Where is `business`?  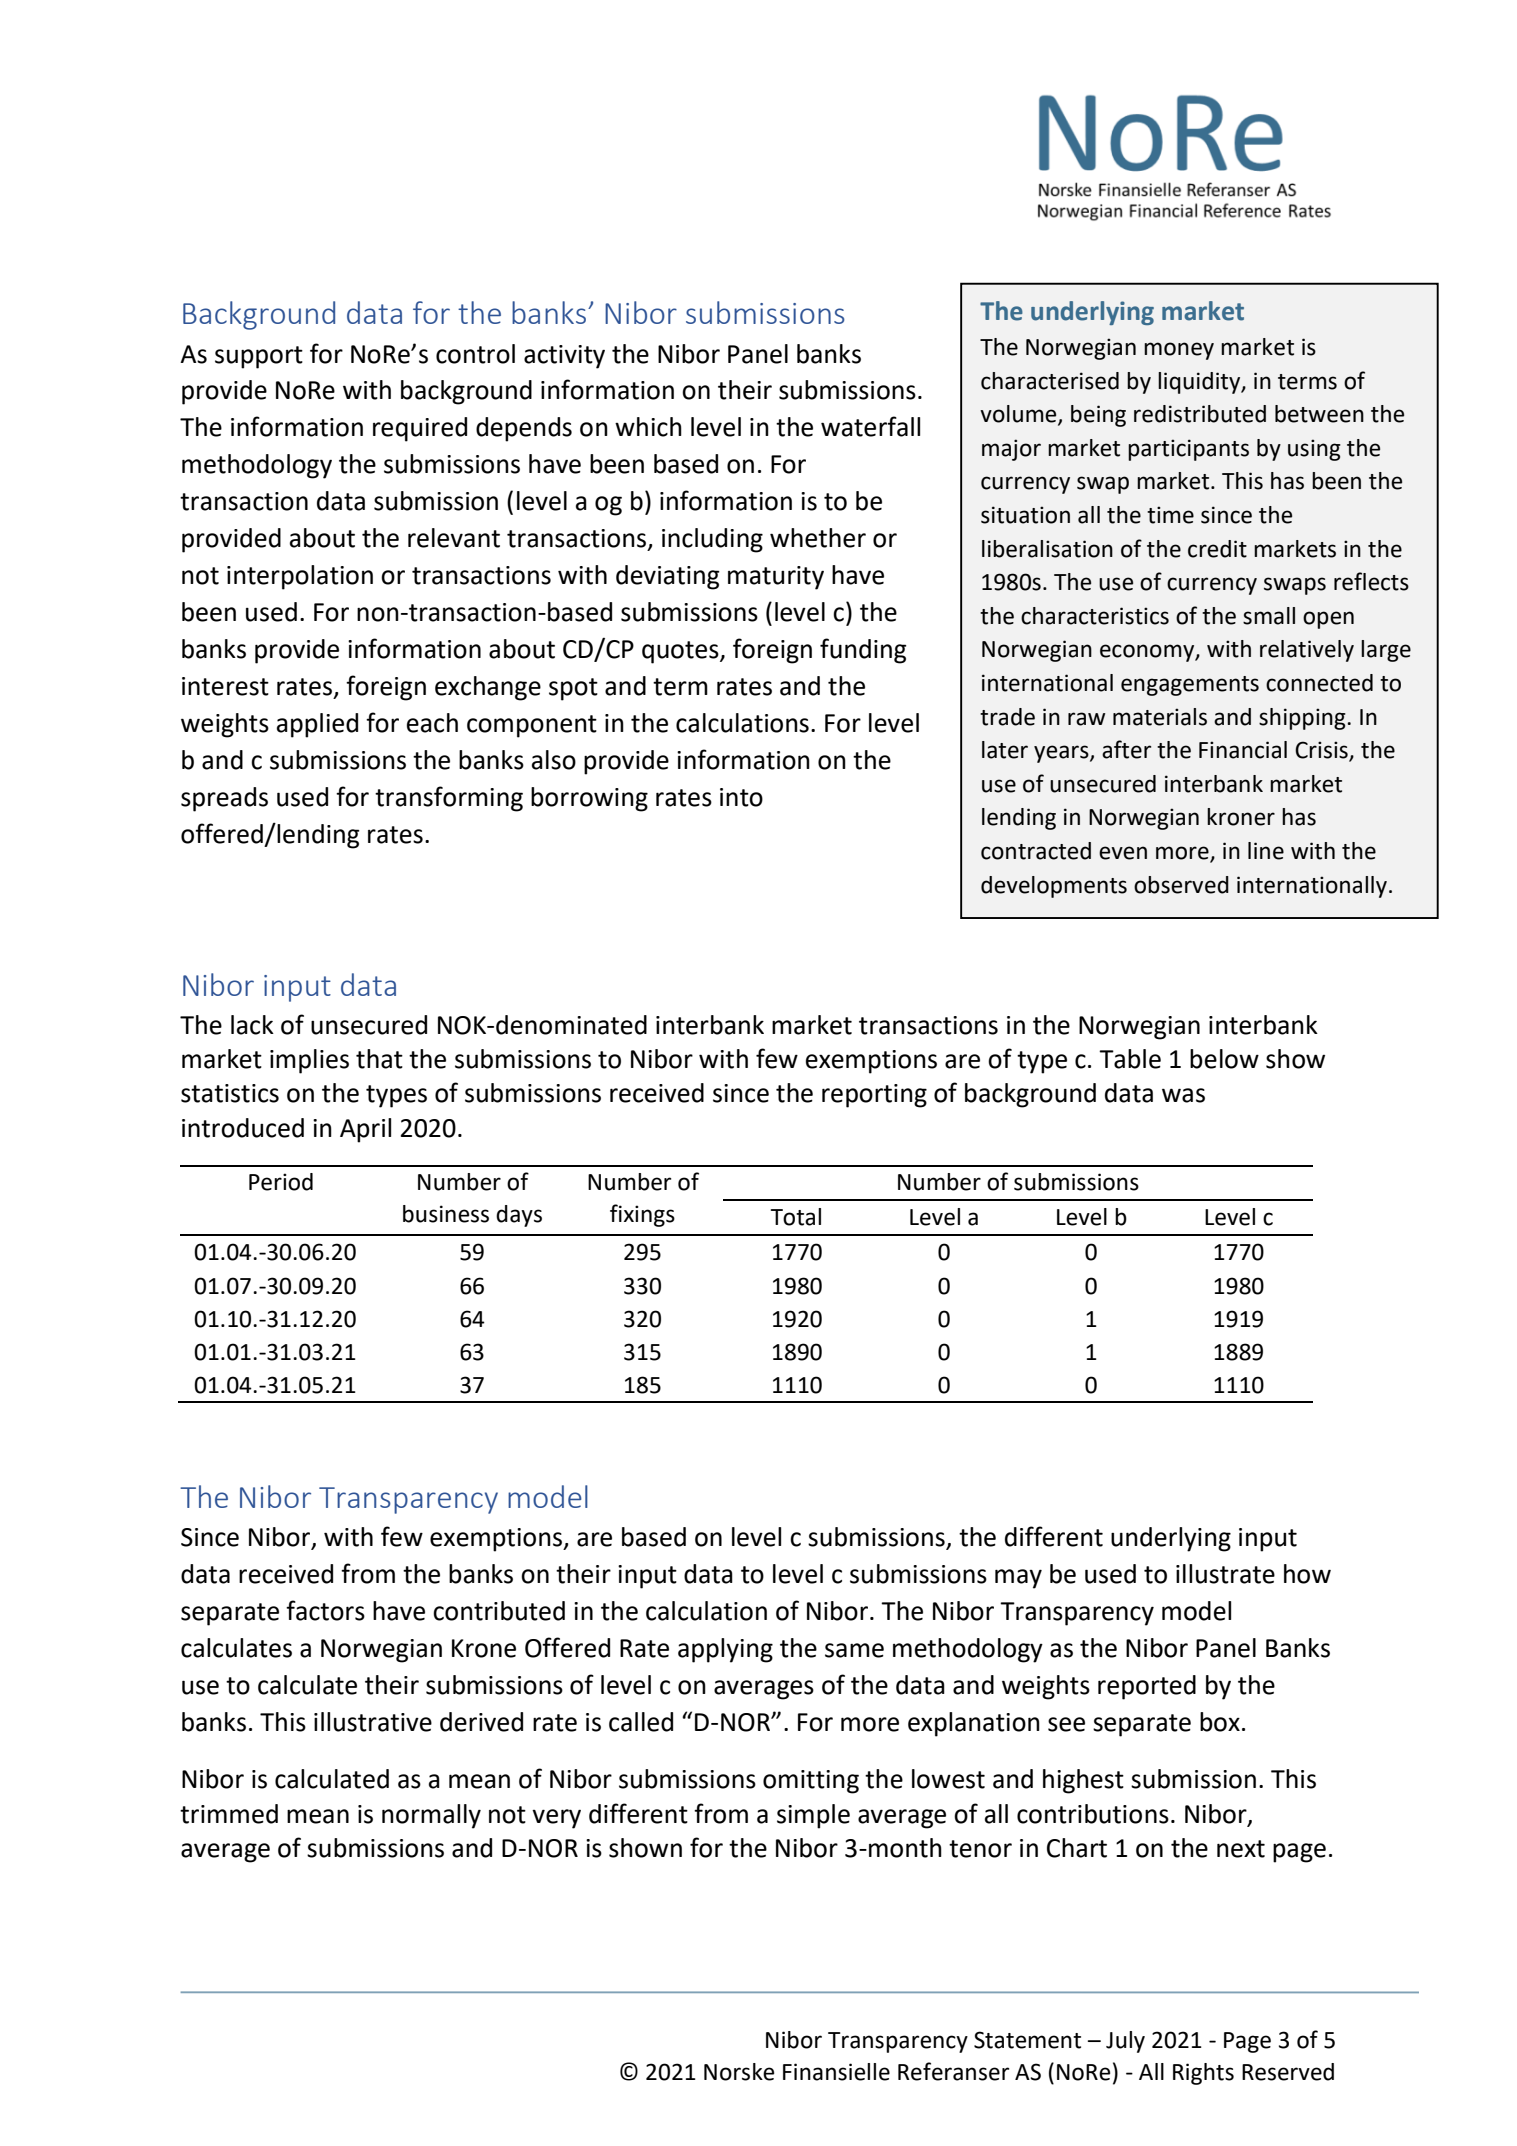
business is located at coordinates (446, 1214).
